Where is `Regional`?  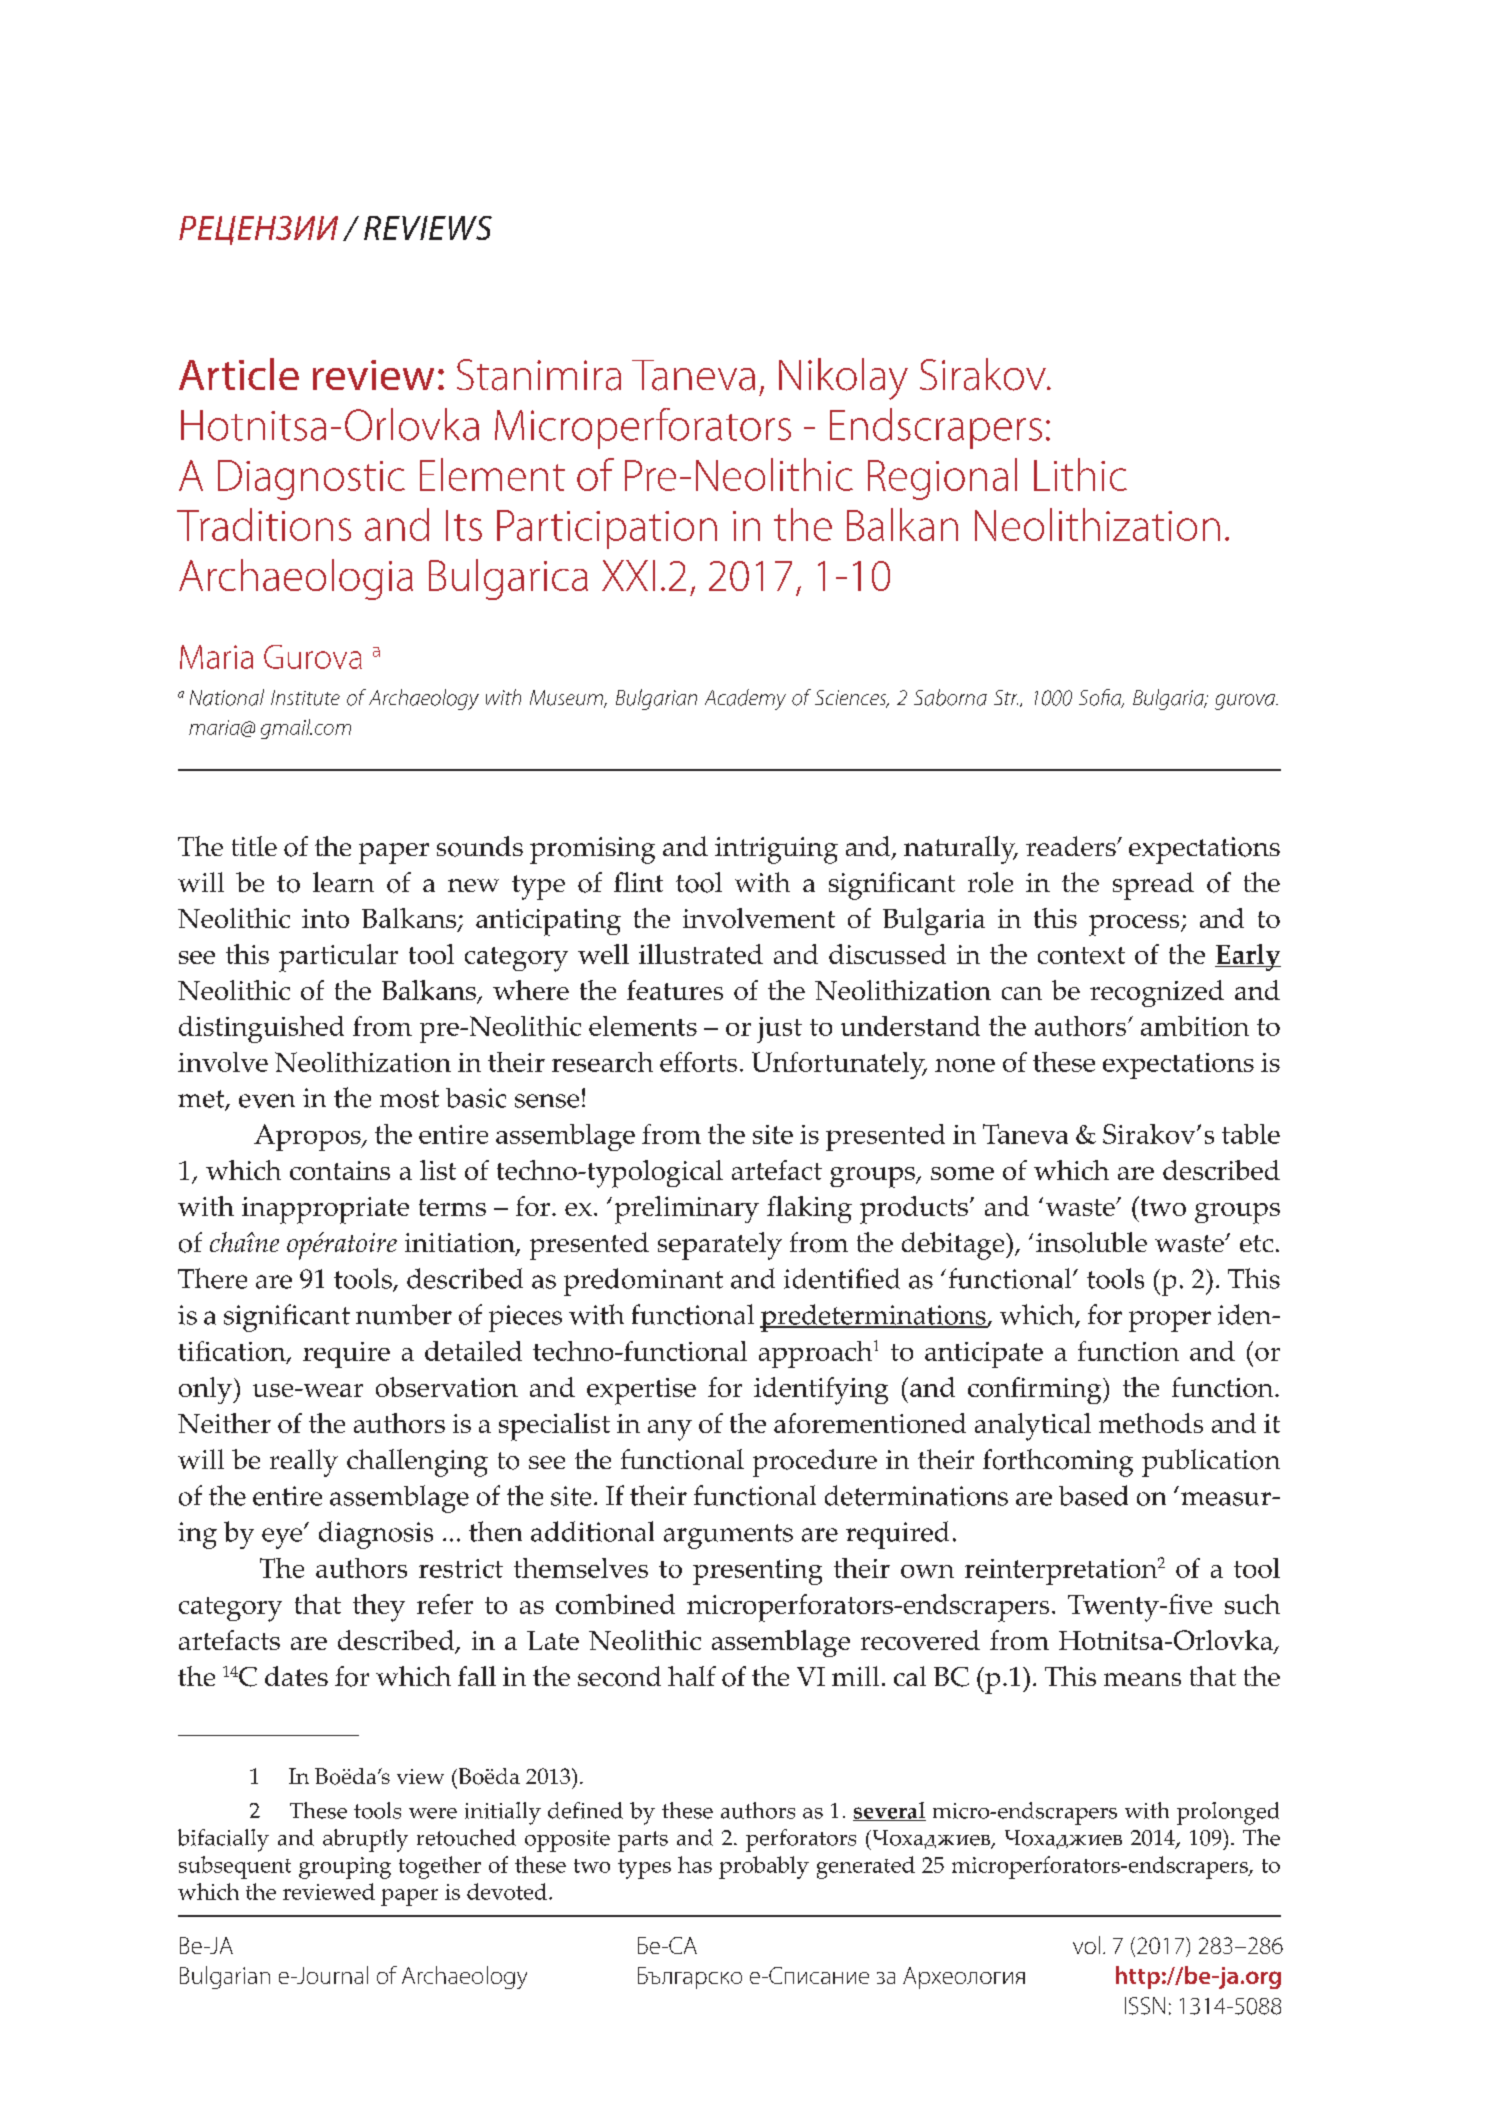
Regional is located at coordinates (942, 479).
